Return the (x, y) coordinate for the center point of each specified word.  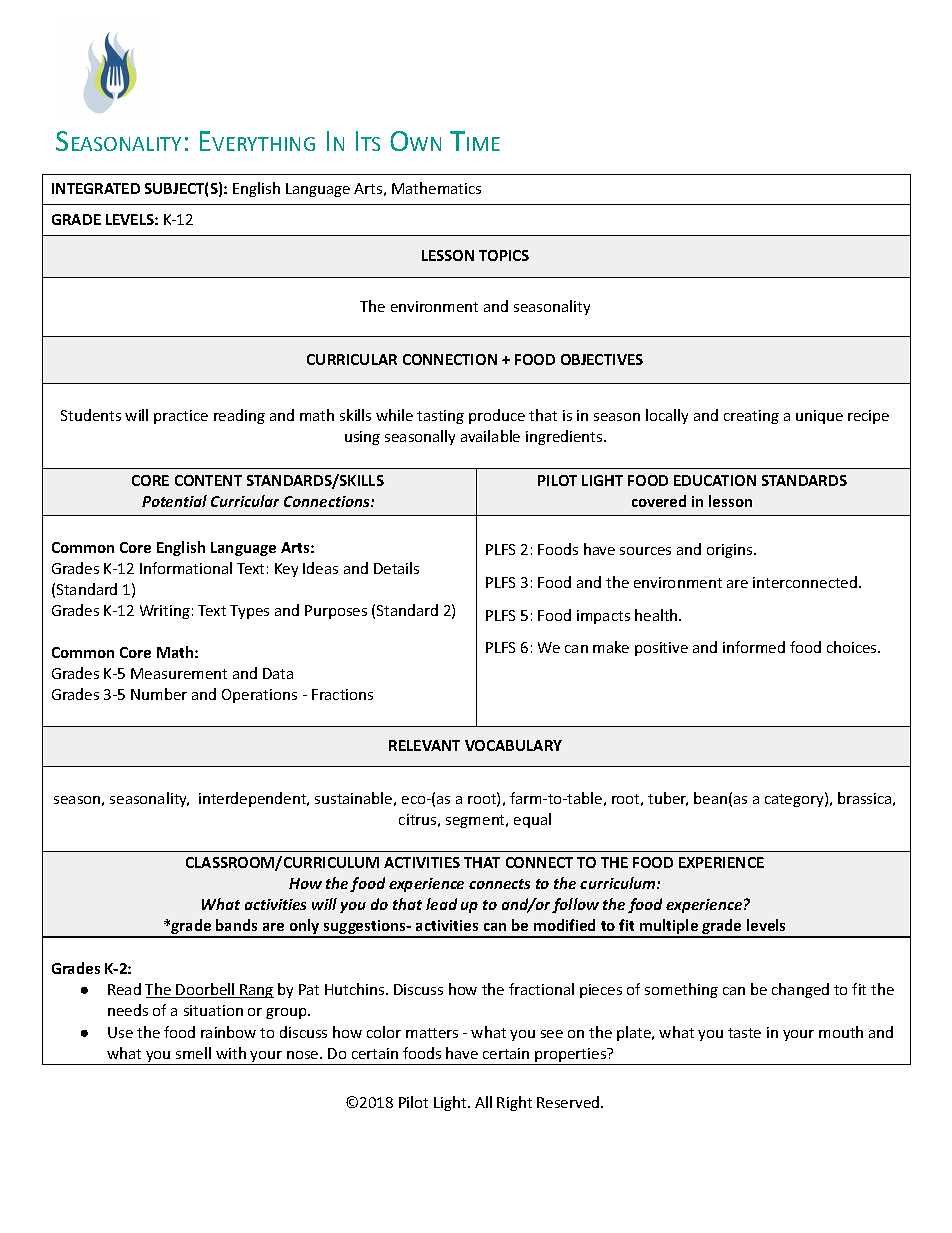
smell (193, 1053)
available (490, 436)
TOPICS (504, 255)
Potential (174, 501)
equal (532, 820)
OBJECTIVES (602, 359)
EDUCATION (715, 480)
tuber (668, 799)
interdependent (254, 799)
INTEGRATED (96, 188)
